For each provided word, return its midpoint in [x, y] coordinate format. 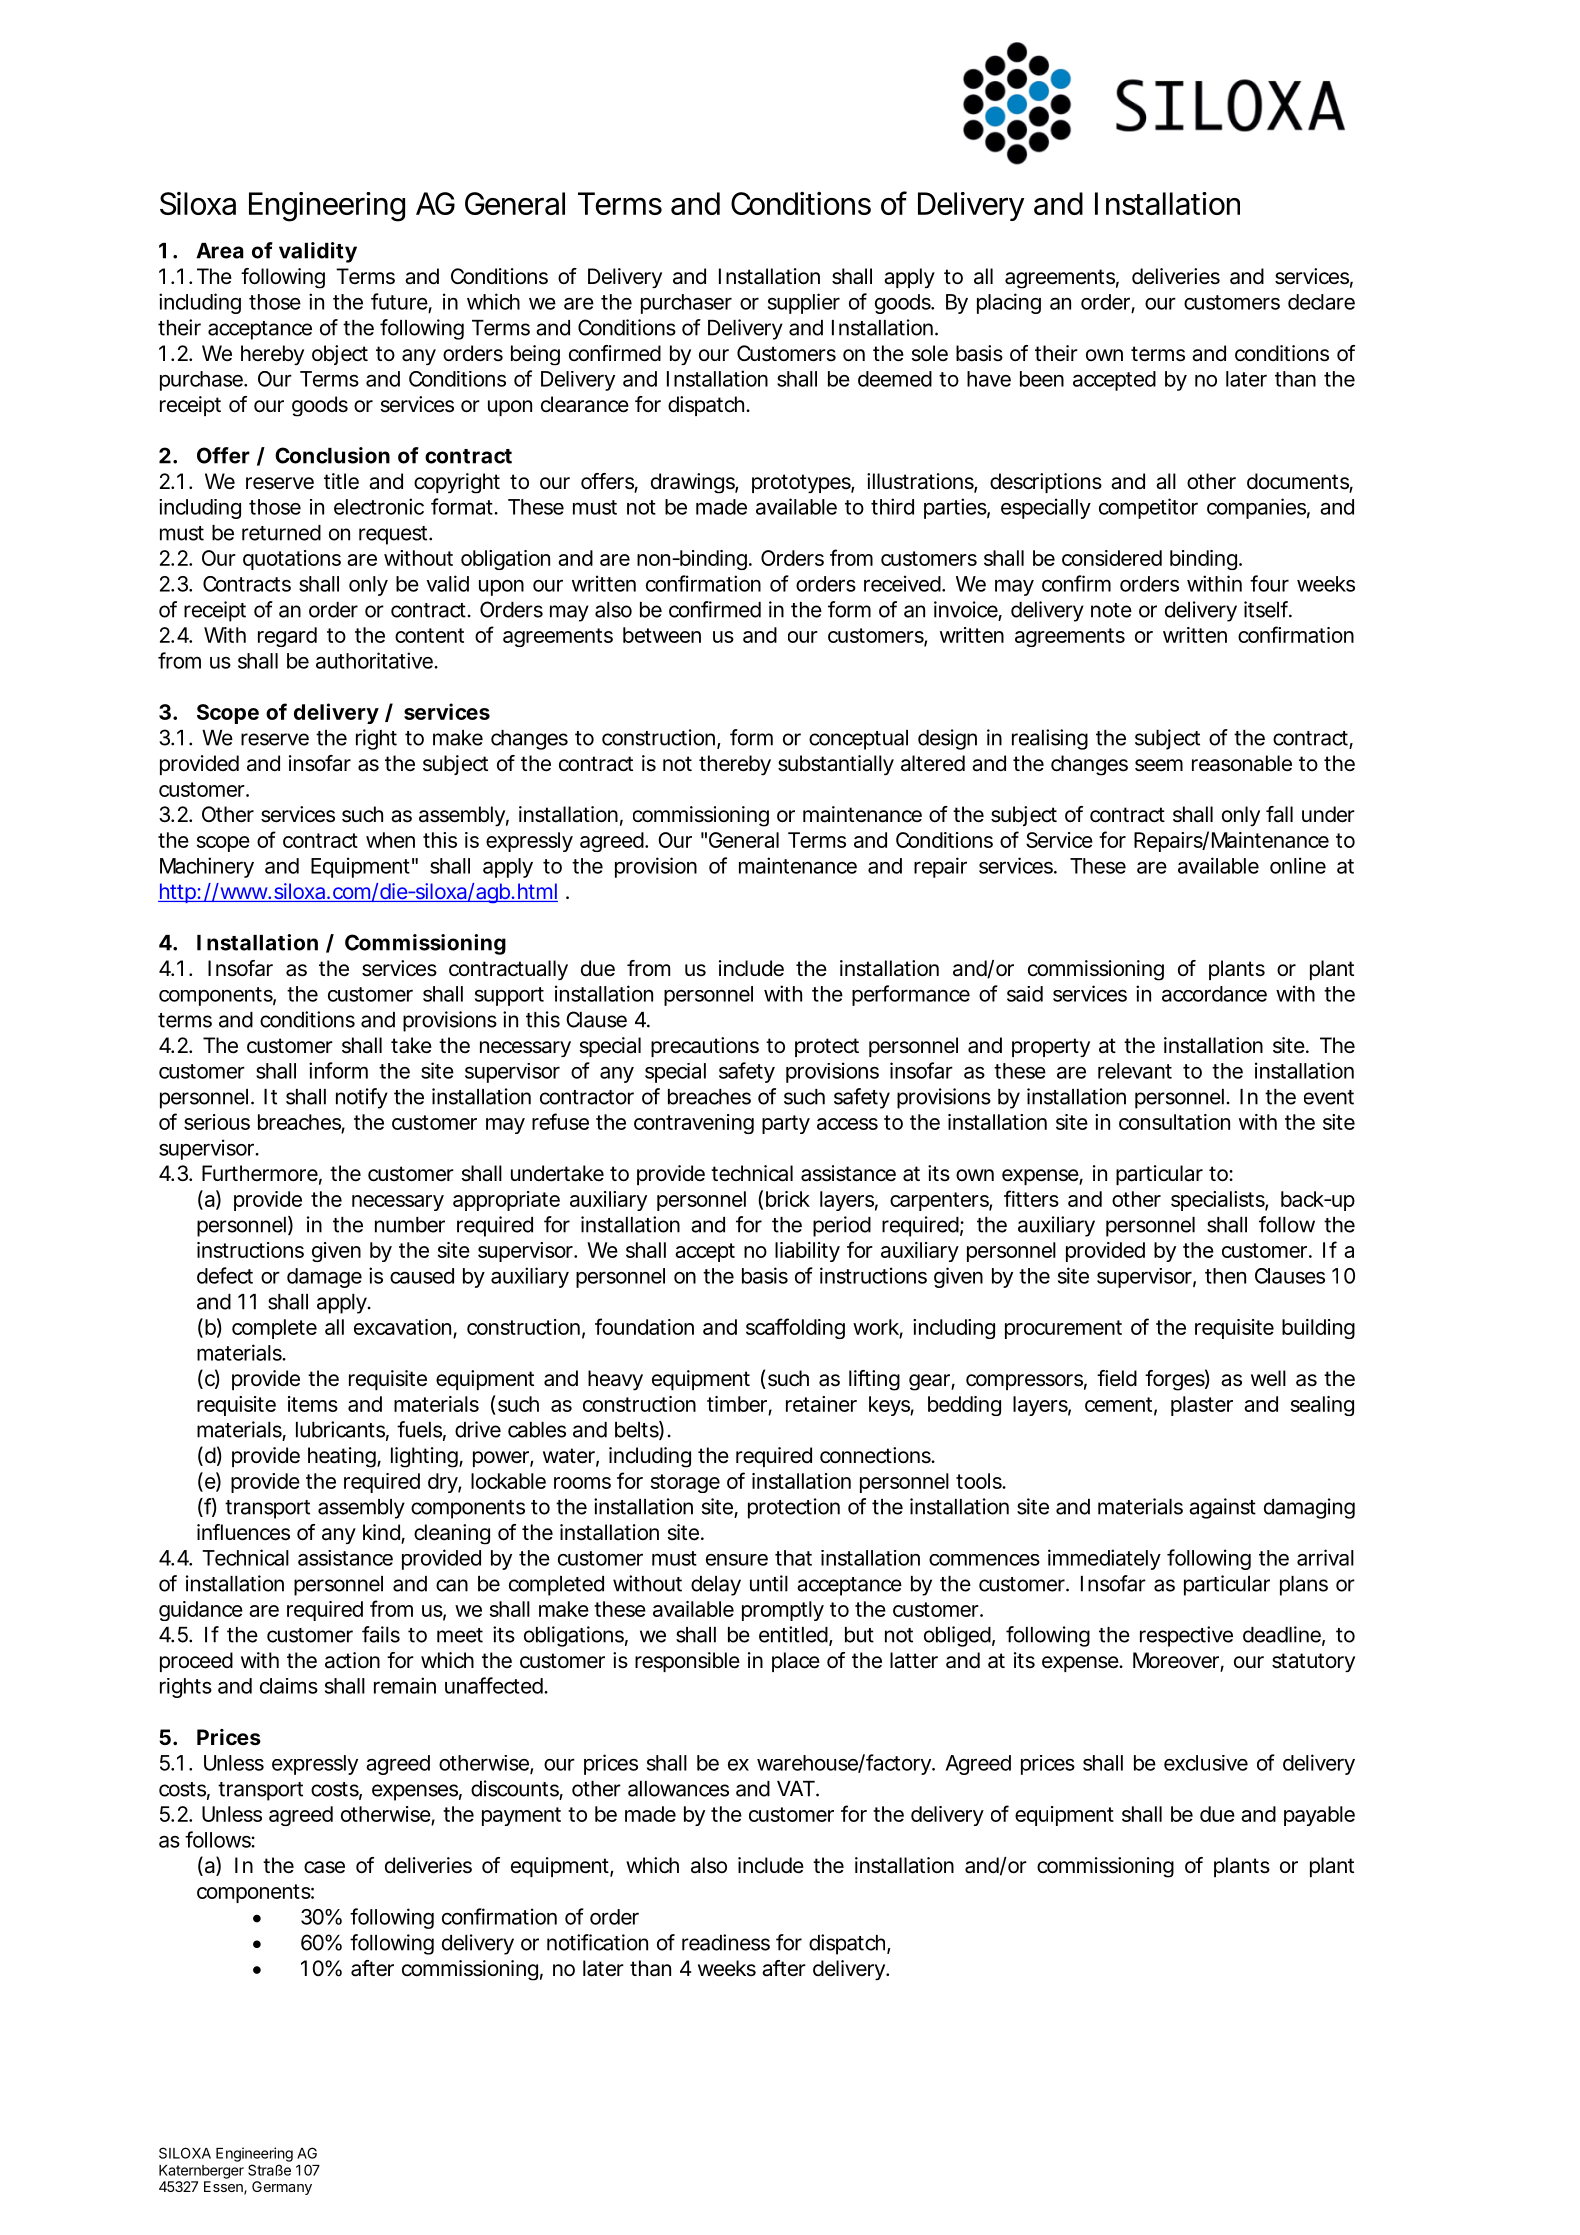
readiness [726, 1942]
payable [1319, 1816]
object [340, 355]
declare [1321, 302]
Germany [282, 2188]
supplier [804, 303]
